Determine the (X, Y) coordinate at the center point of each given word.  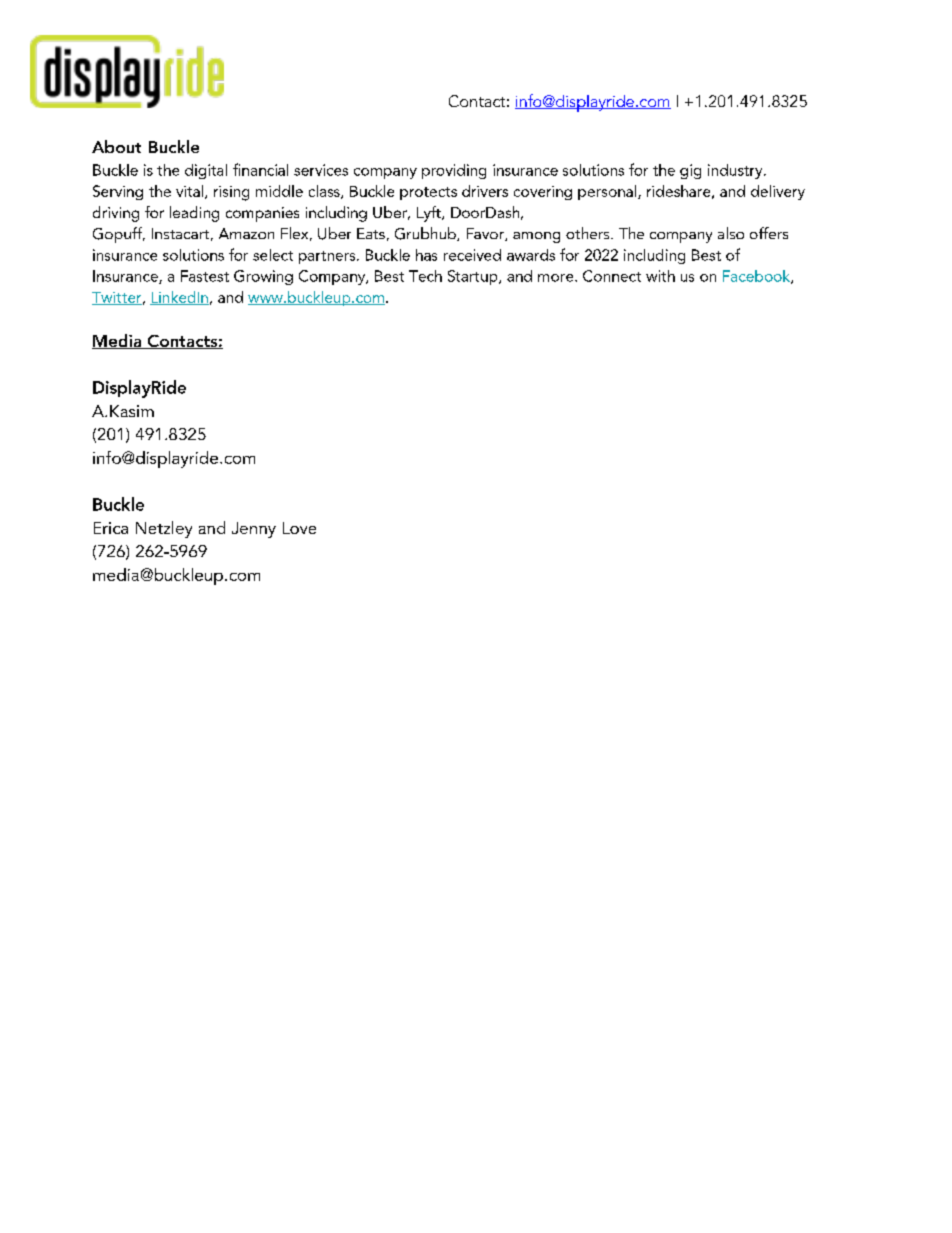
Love (299, 528)
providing (454, 171)
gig (690, 171)
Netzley (164, 529)
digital (206, 171)
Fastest (205, 276)
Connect (612, 276)
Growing (263, 277)
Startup (474, 277)
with (660, 276)
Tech (425, 276)
